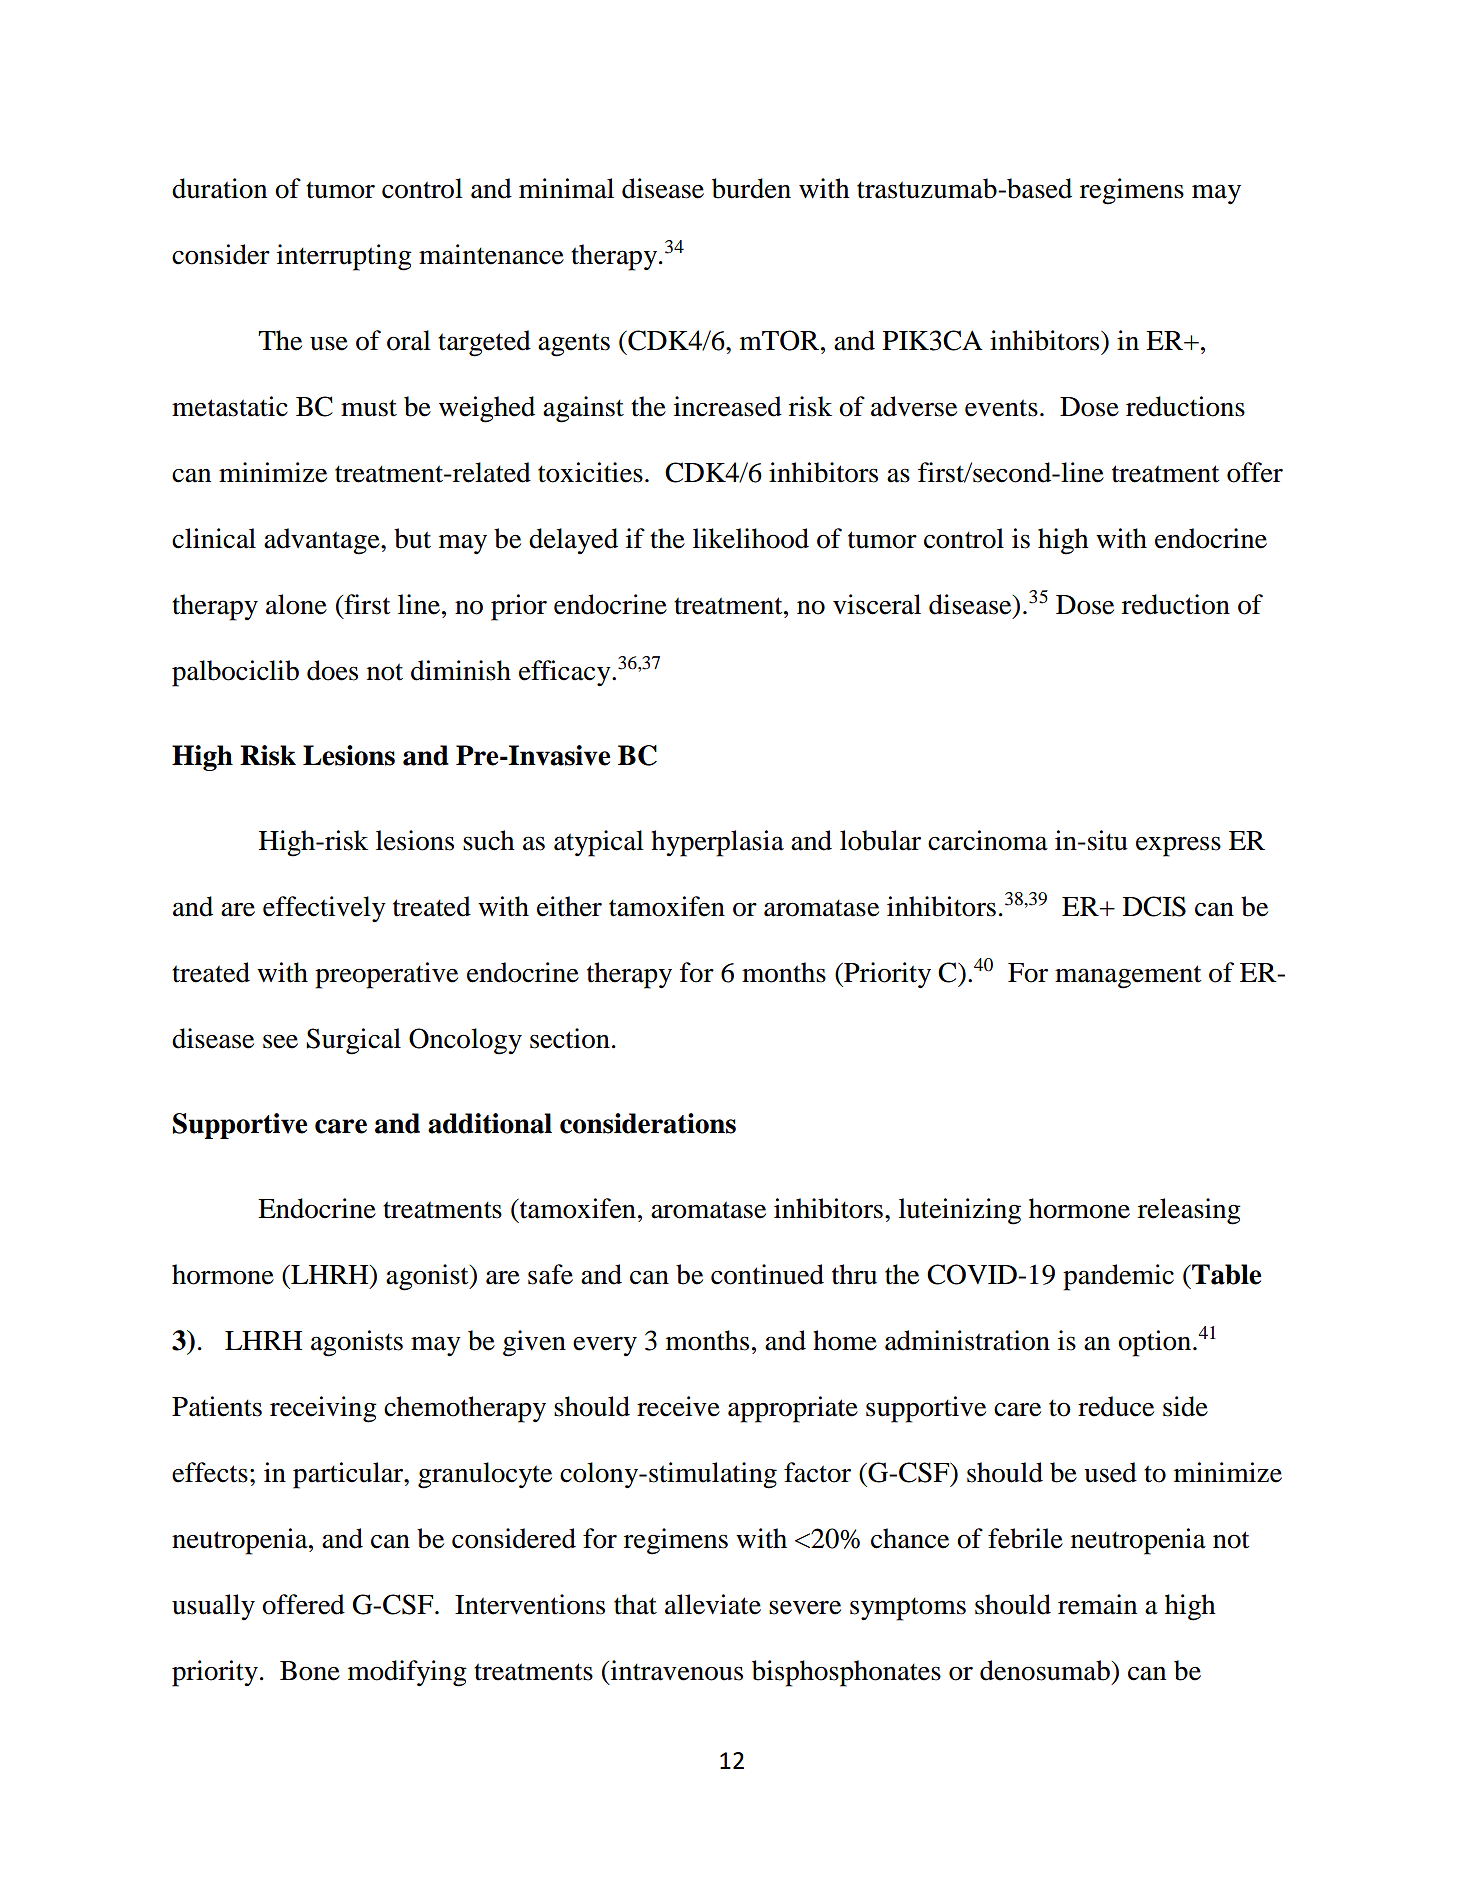 The width and height of the image is (1464, 1894). What do you see at coordinates (1189, 1211) in the image?
I see `releasing` at bounding box center [1189, 1211].
